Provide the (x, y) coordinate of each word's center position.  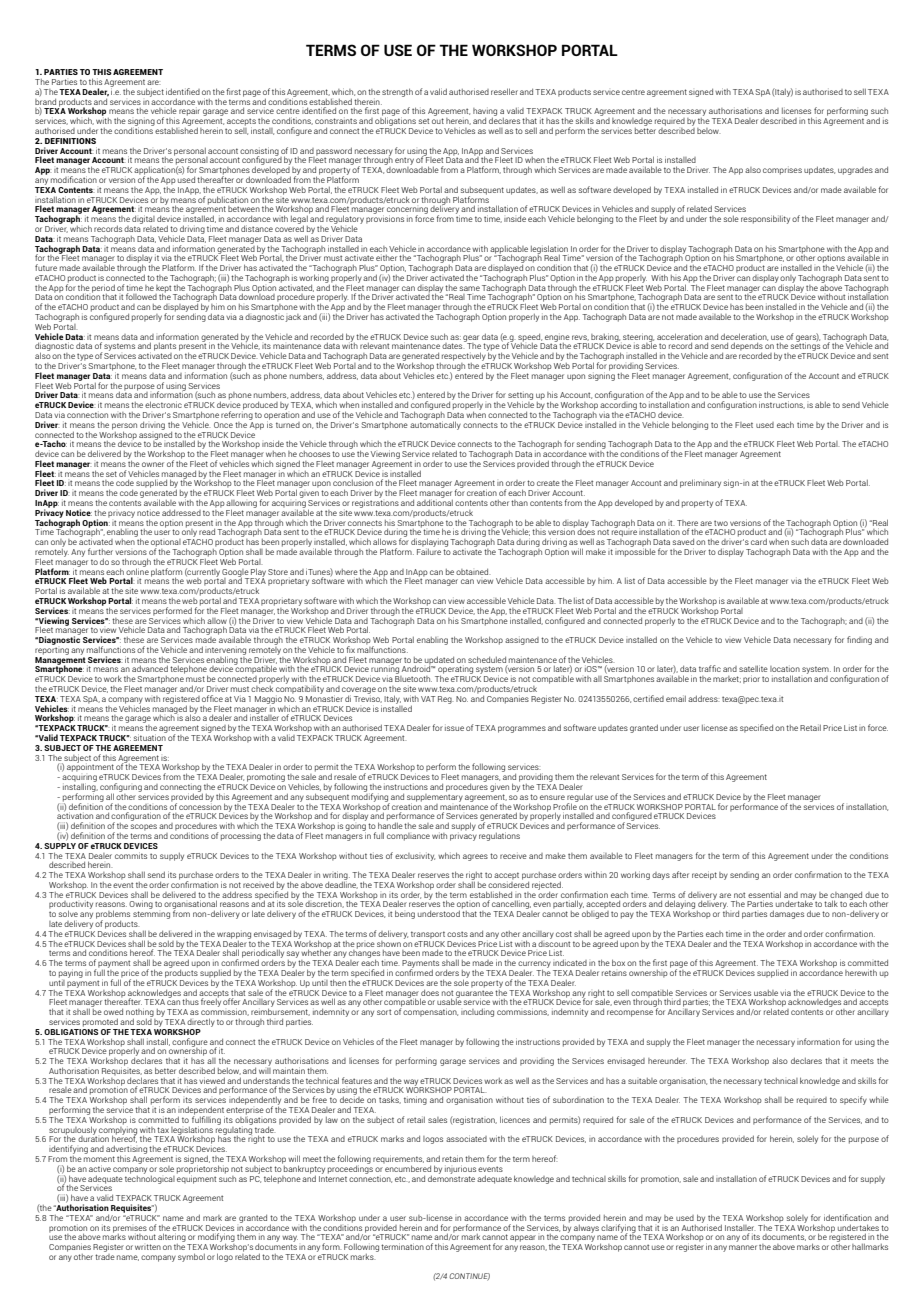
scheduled (487, 659)
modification (74, 179)
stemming (151, 913)
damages (787, 914)
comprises (782, 171)
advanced (150, 668)
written (148, 1247)
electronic (163, 404)
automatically (435, 424)
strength (397, 92)
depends (746, 348)
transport (428, 935)
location (785, 669)
